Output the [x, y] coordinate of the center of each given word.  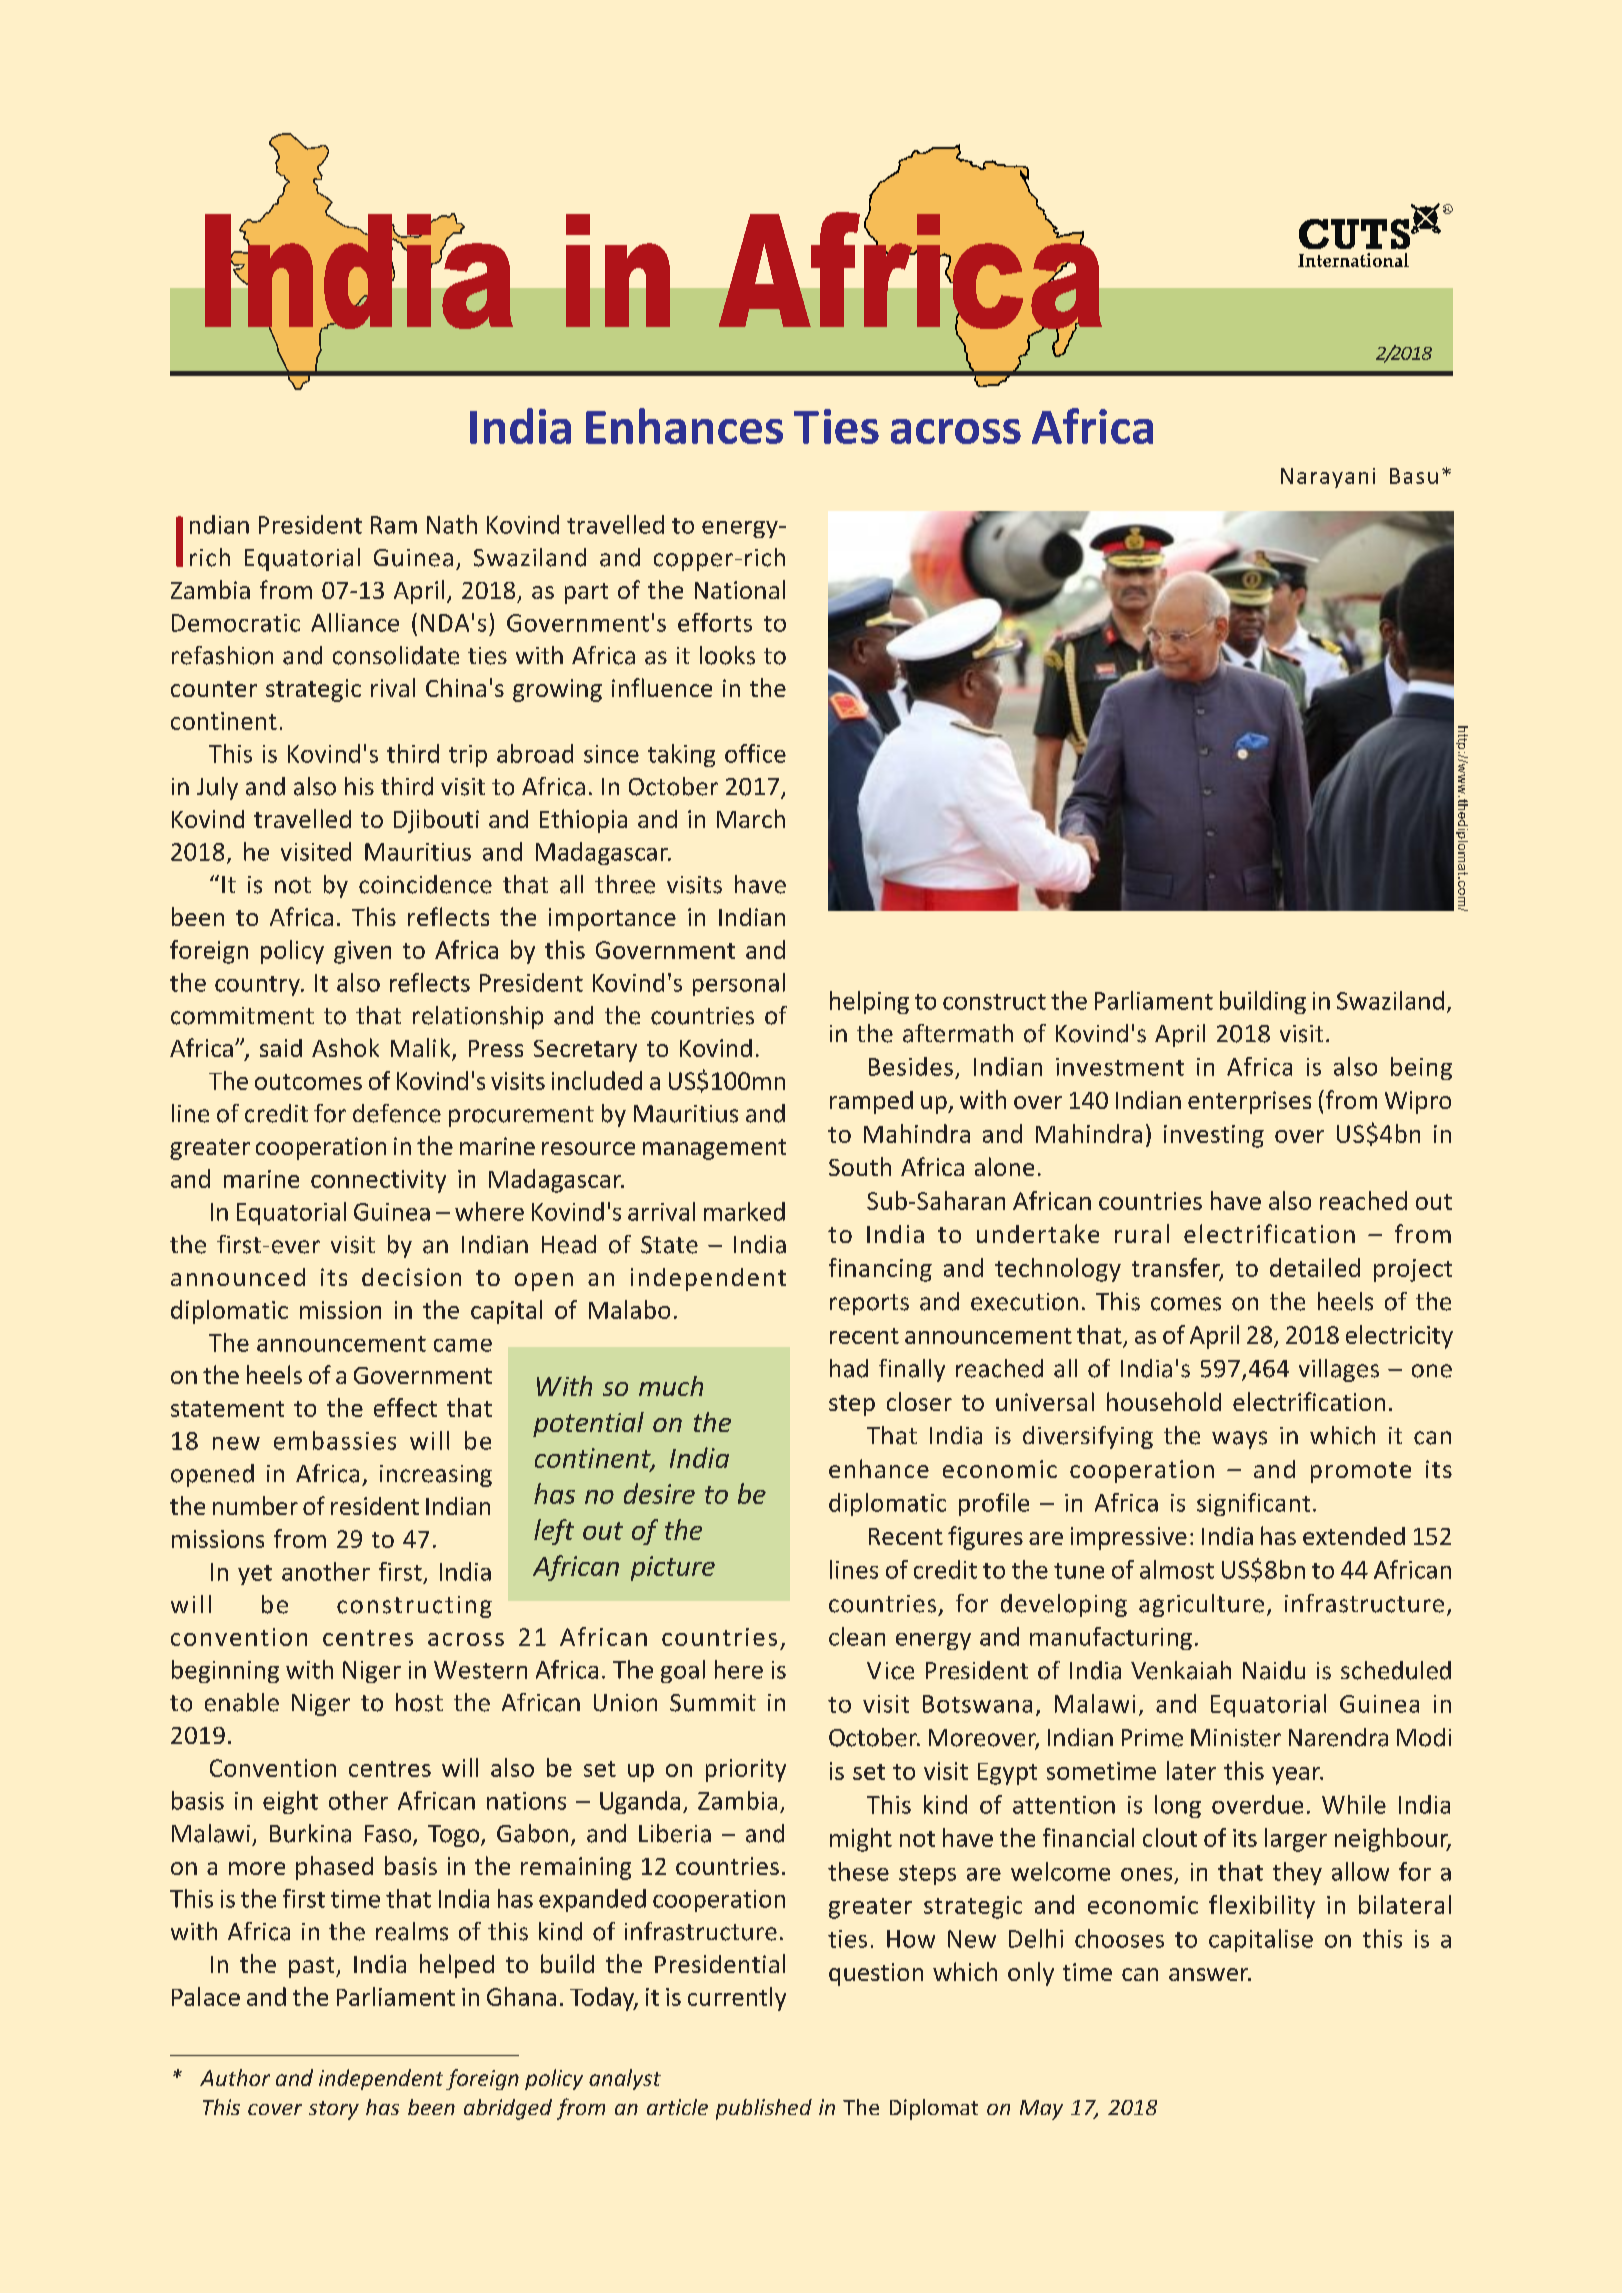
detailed [1315, 1267]
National [740, 589]
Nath [452, 524]
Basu [1414, 476]
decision [411, 1277]
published [764, 2109]
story [334, 2110]
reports [869, 1304]
